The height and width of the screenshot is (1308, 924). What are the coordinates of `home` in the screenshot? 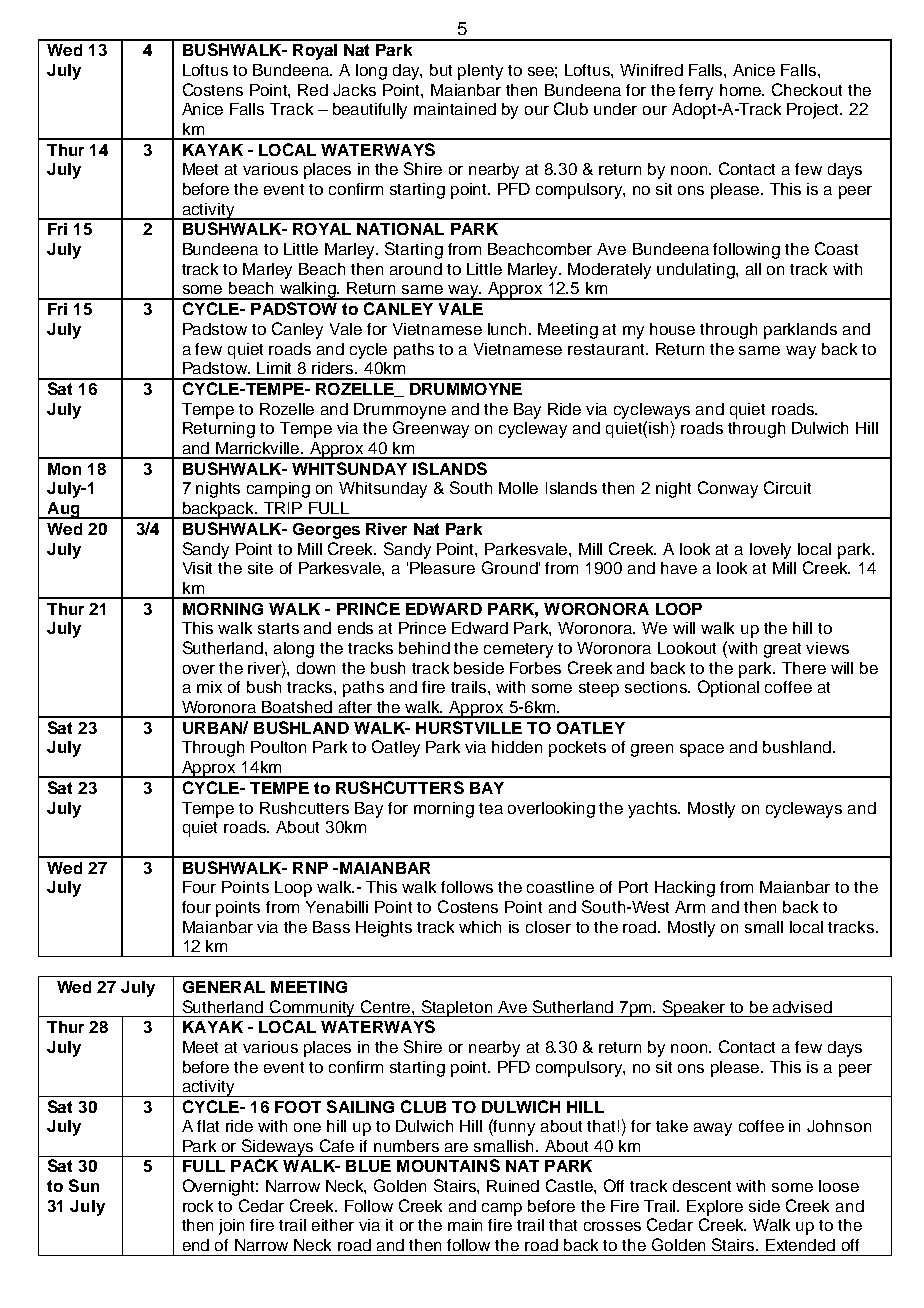 It's located at (742, 90).
